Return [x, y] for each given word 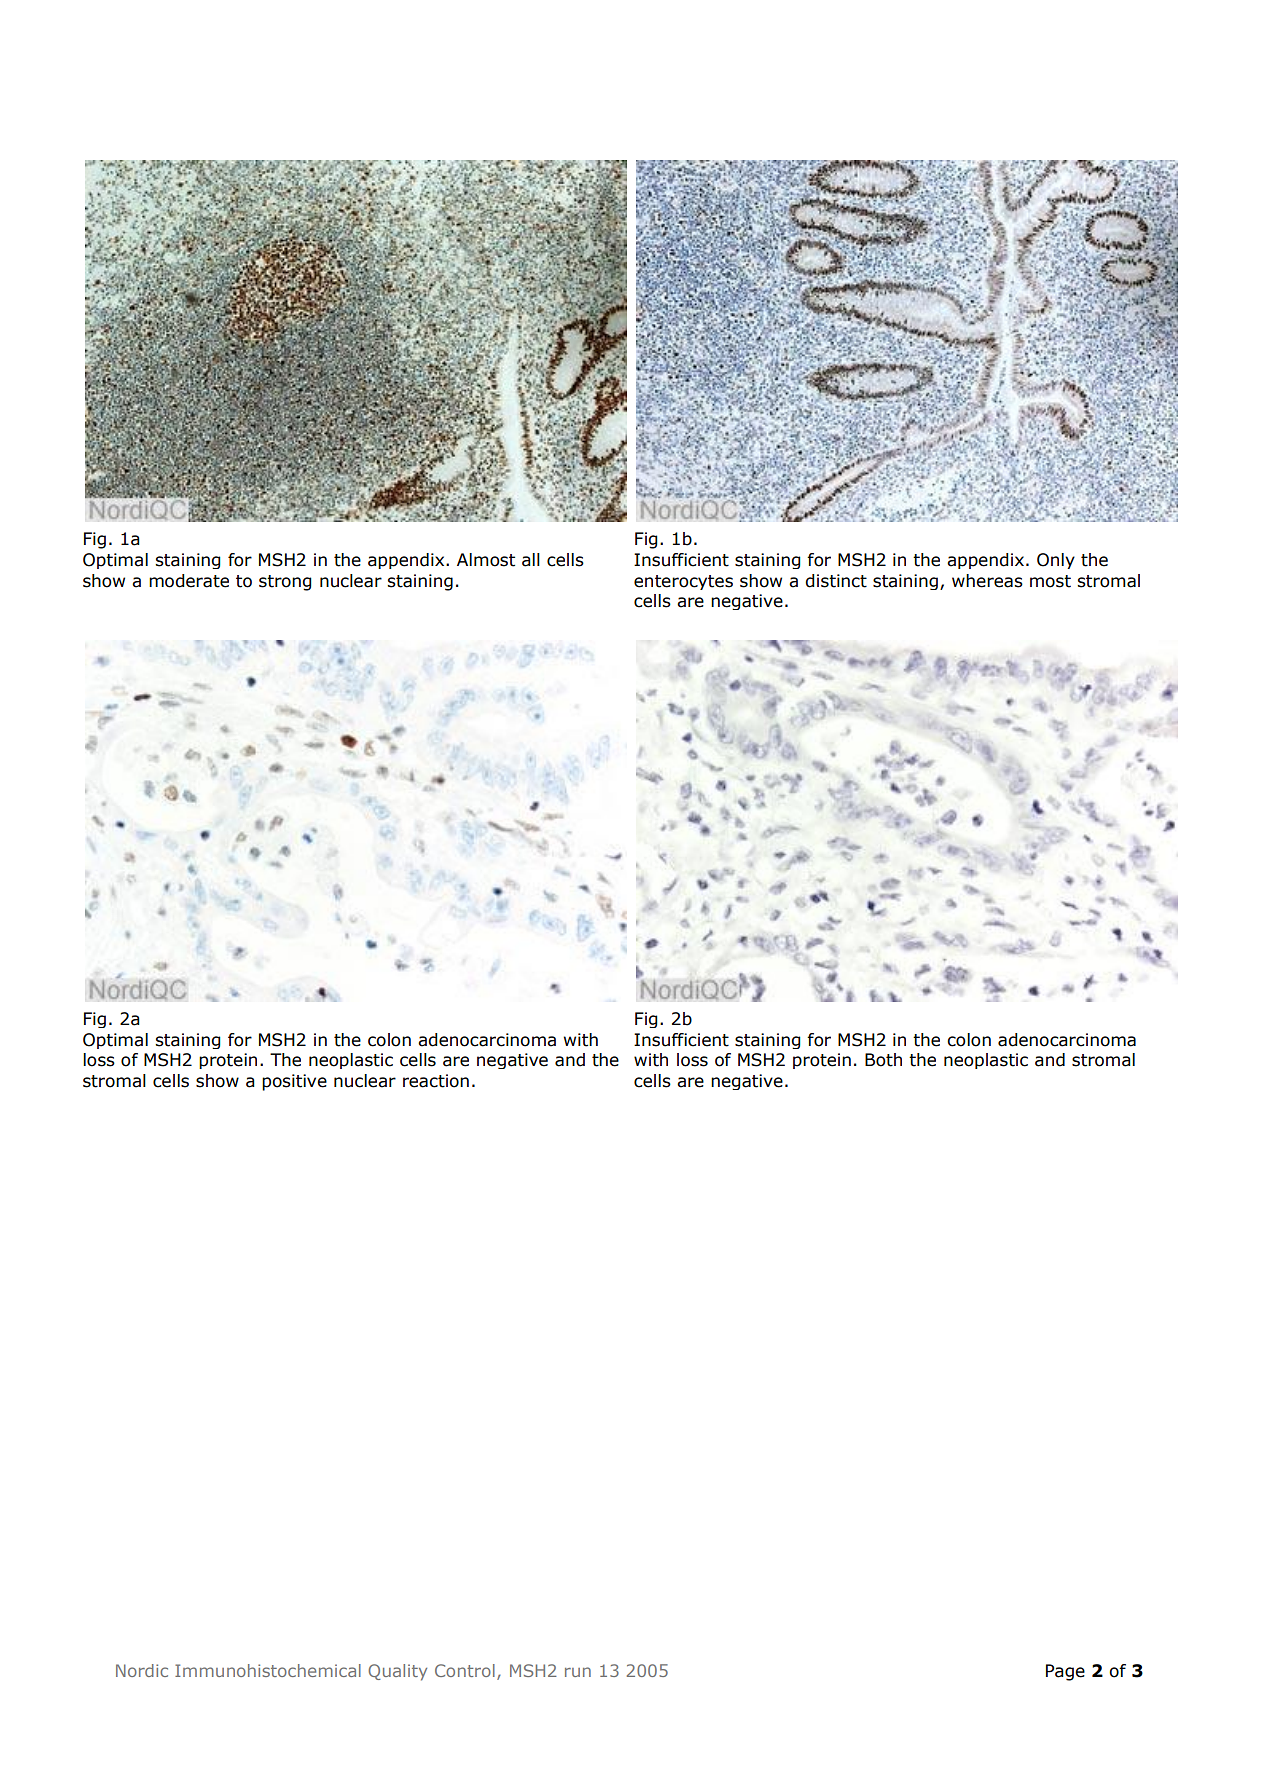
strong [285, 583]
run [578, 1672]
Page [1065, 1672]
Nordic [142, 1670]
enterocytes [683, 582]
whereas [987, 581]
